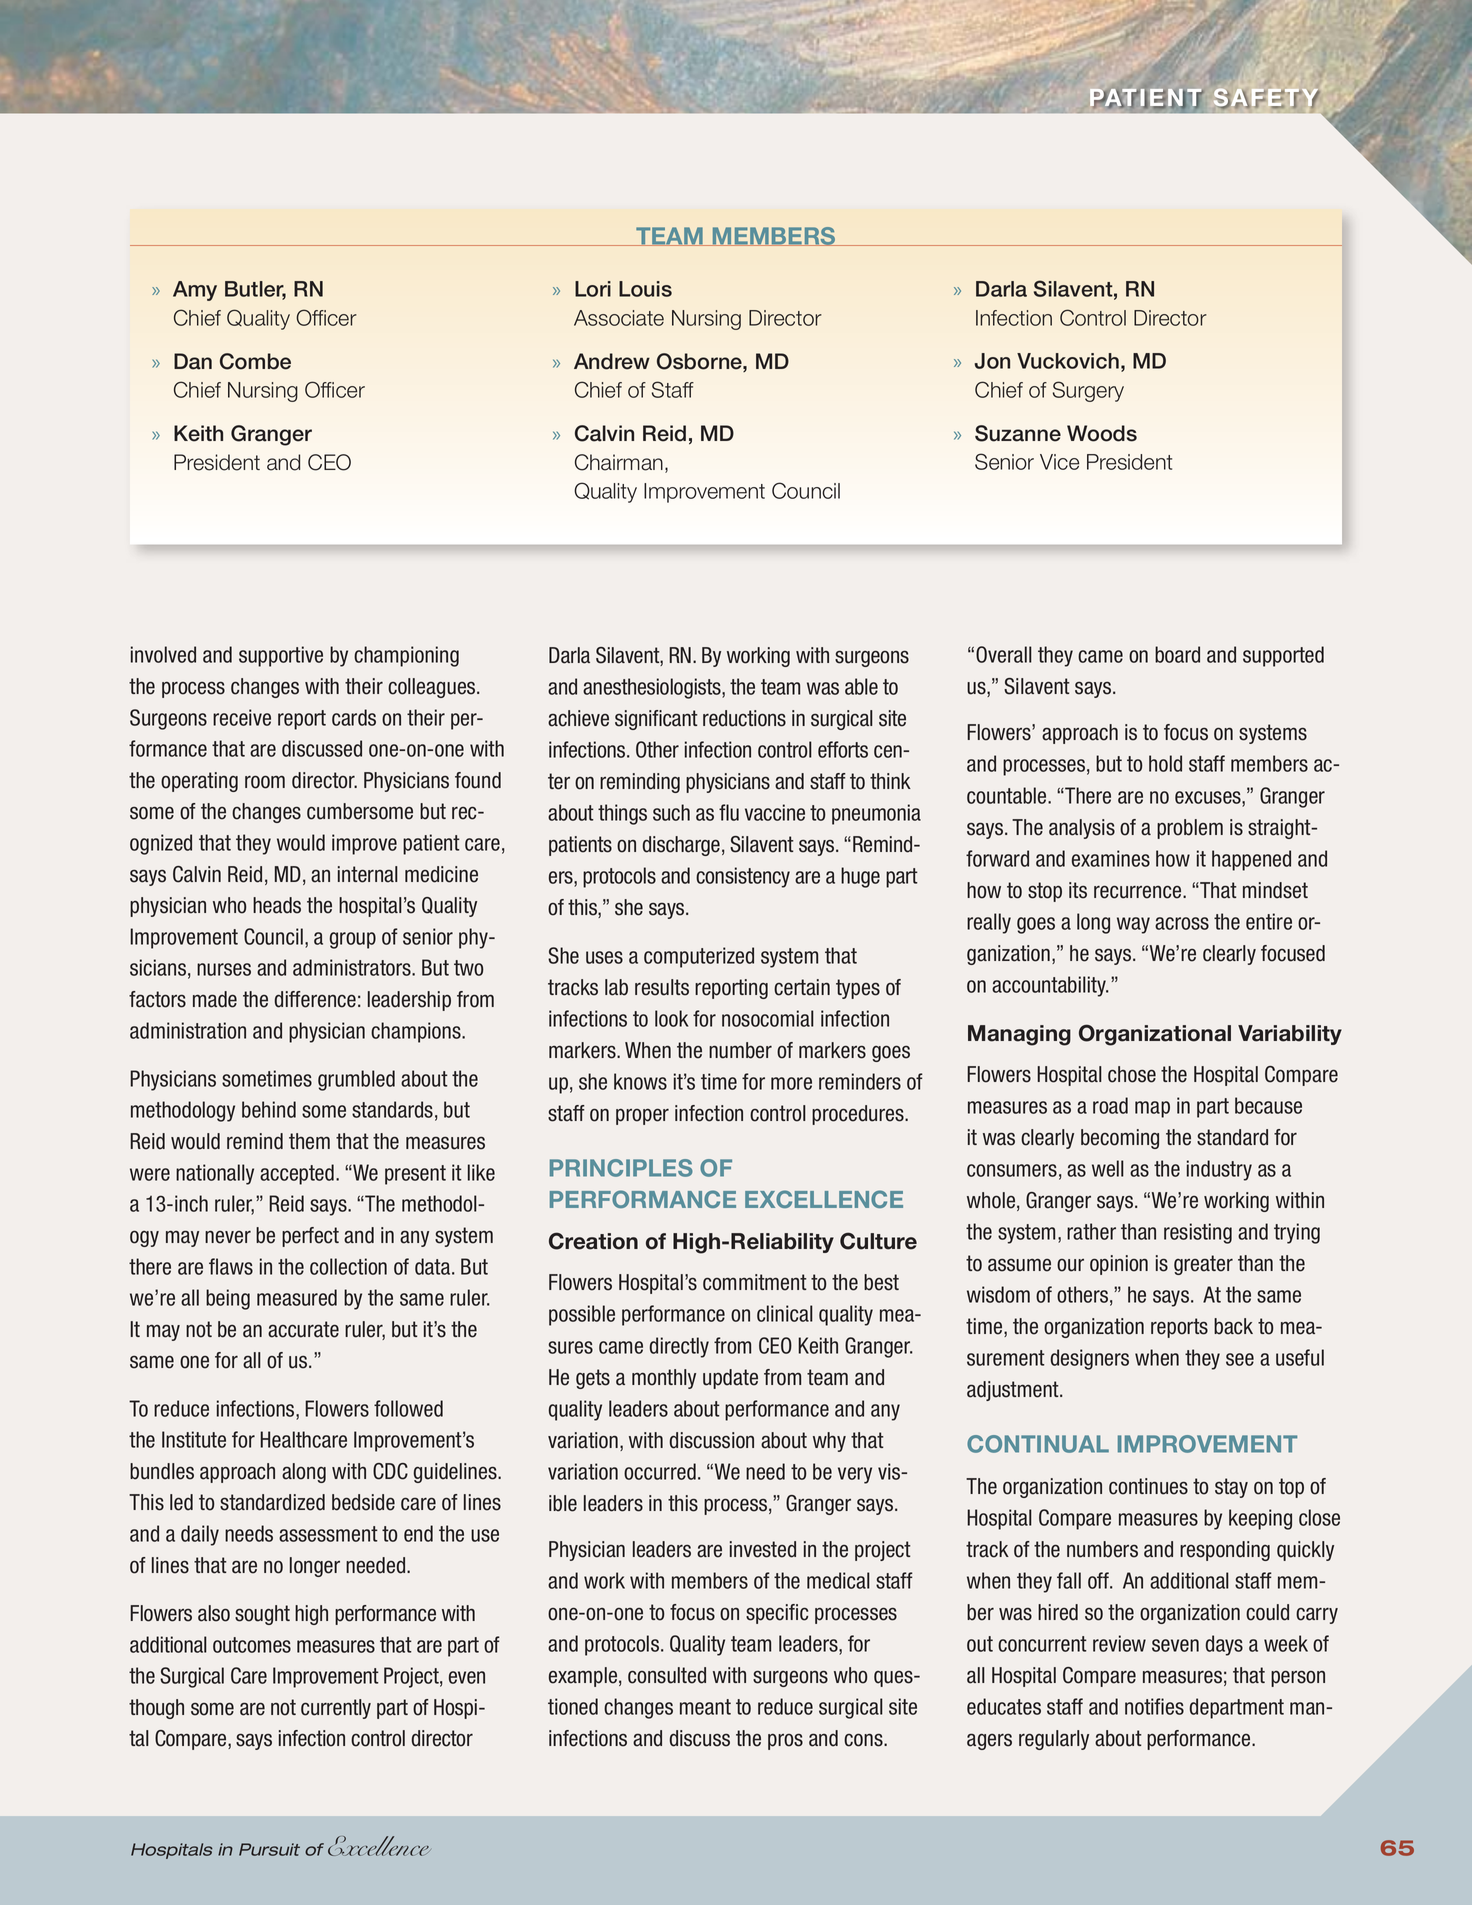  Describe the element at coordinates (242, 717) in the screenshot. I see `receive` at that location.
